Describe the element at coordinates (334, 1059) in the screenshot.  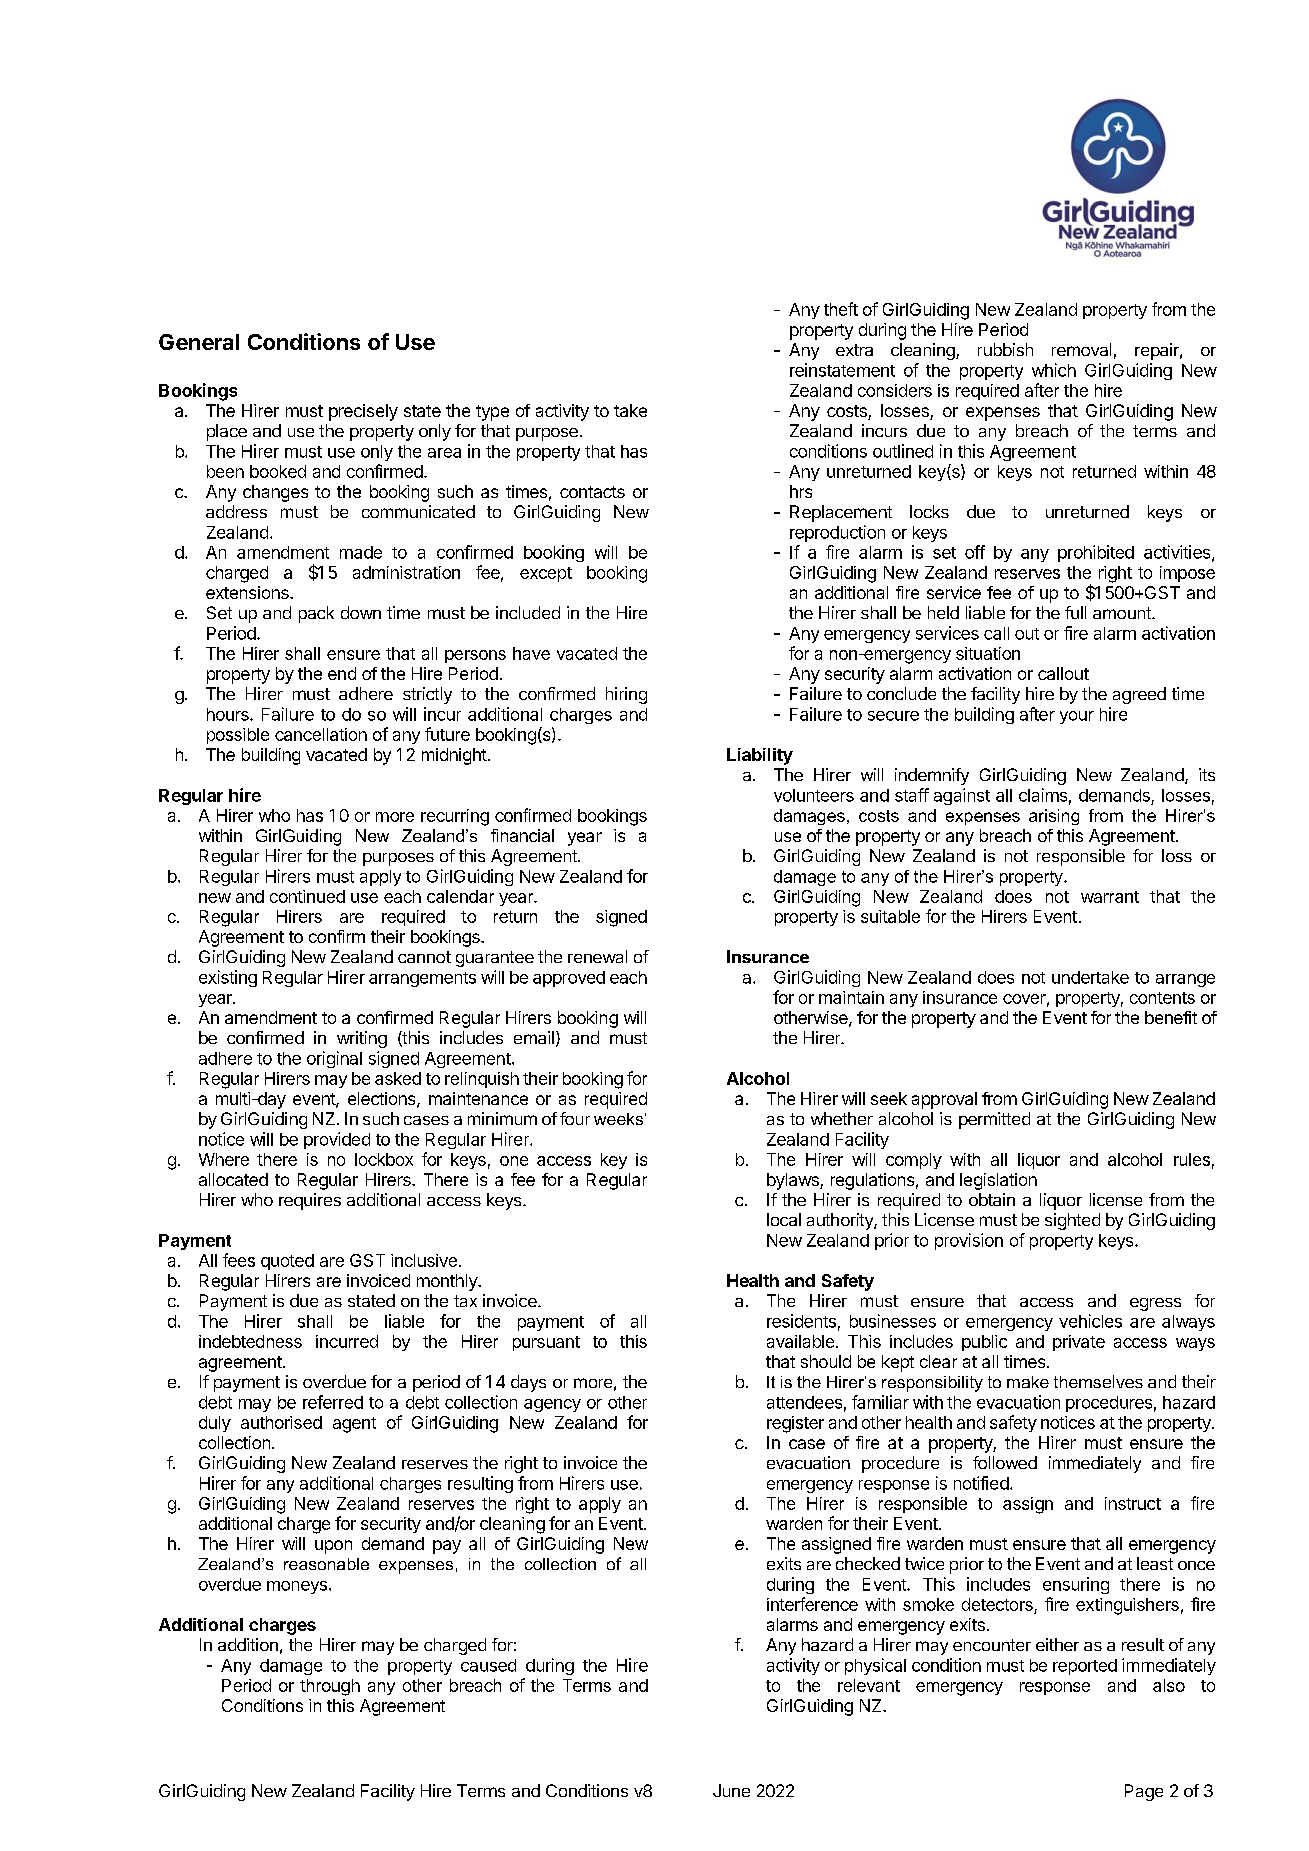
I see `original` at that location.
